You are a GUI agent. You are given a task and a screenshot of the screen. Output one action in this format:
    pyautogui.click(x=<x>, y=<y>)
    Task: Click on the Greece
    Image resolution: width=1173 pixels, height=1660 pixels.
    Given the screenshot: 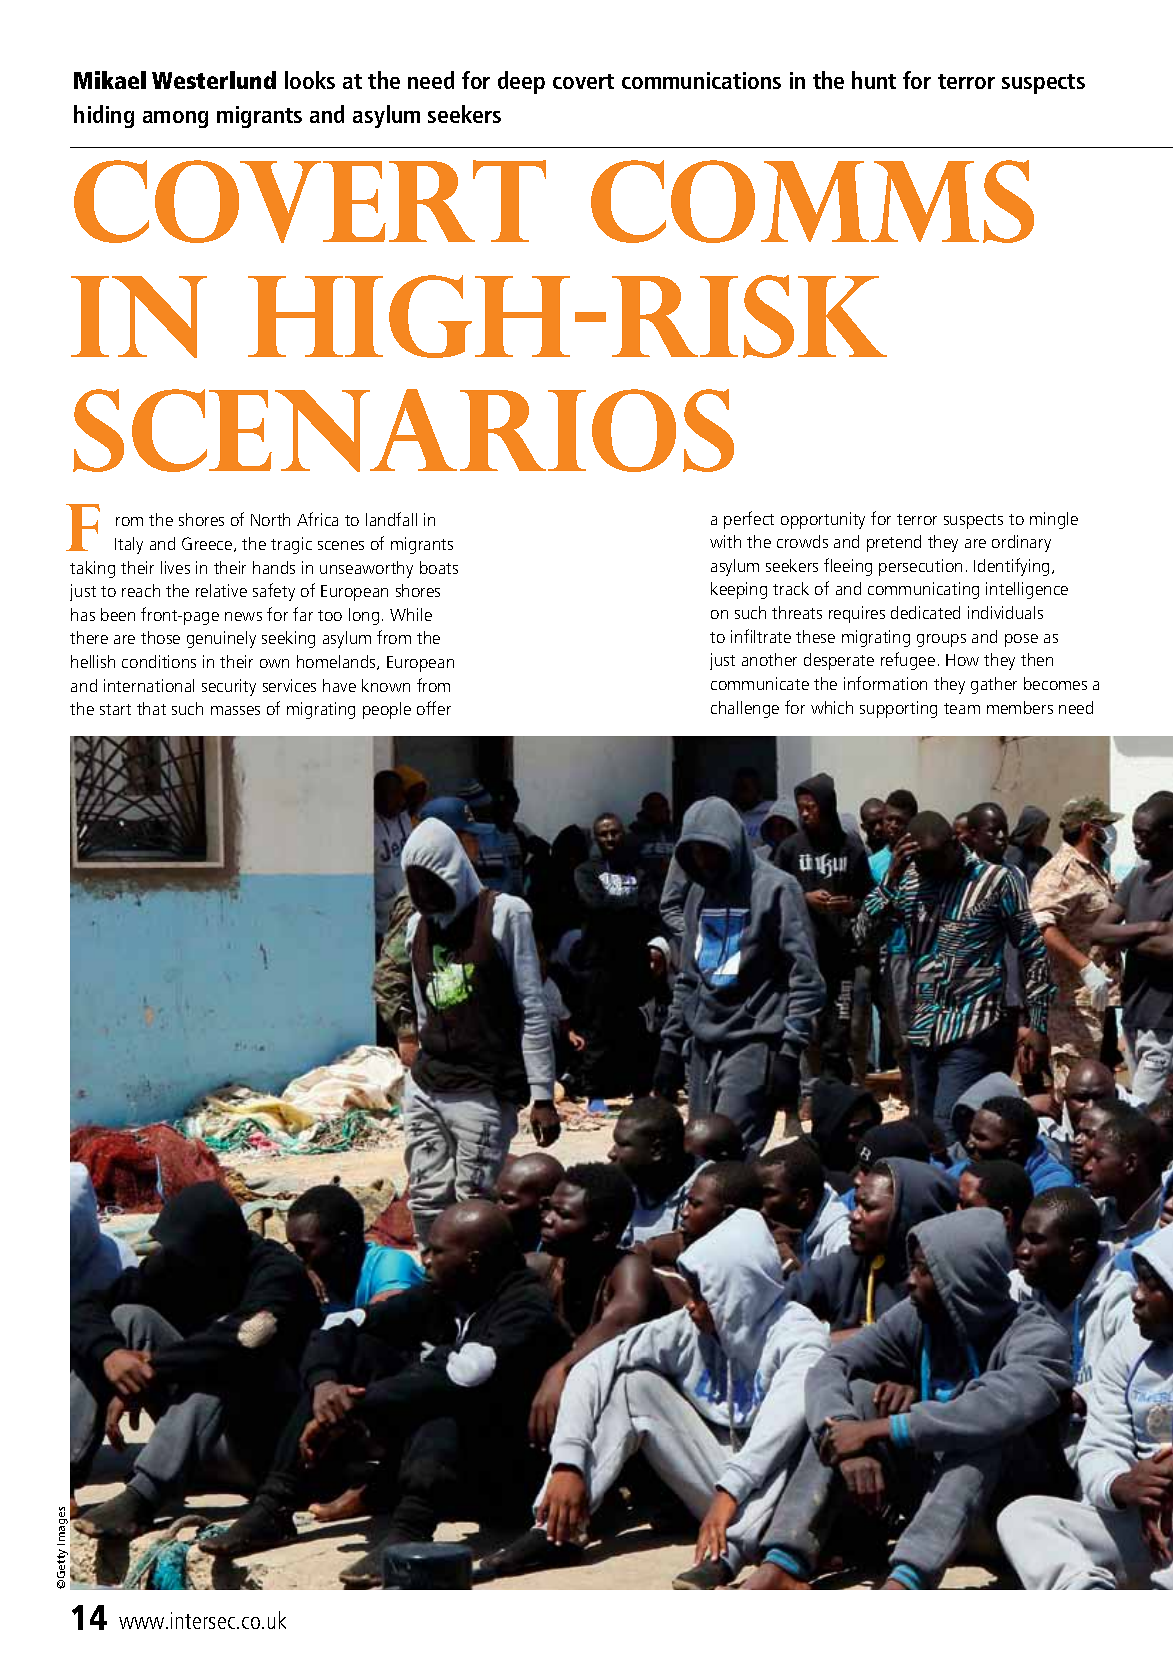 What is the action you would take?
    pyautogui.click(x=208, y=544)
